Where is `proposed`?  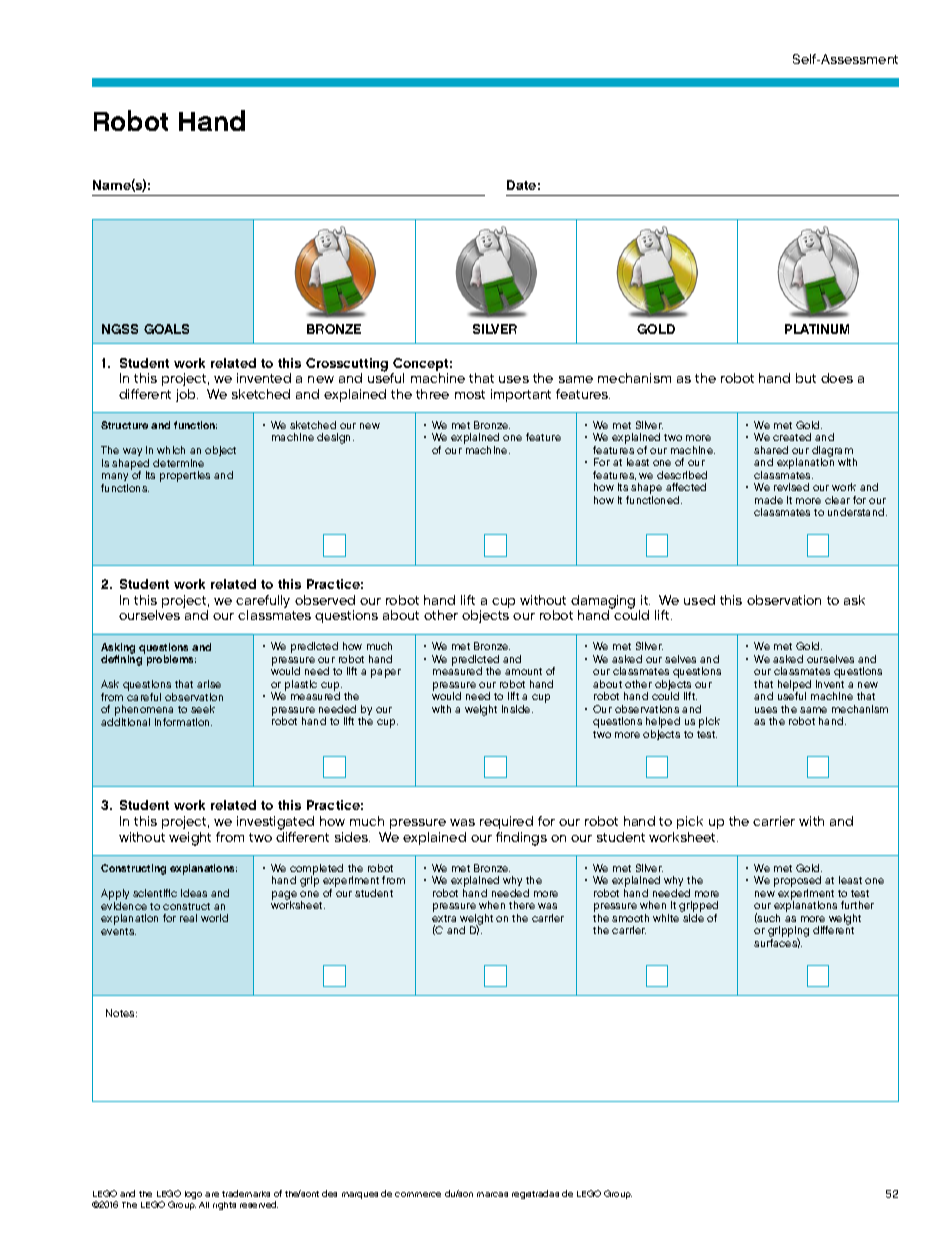
proposed is located at coordinates (797, 883).
